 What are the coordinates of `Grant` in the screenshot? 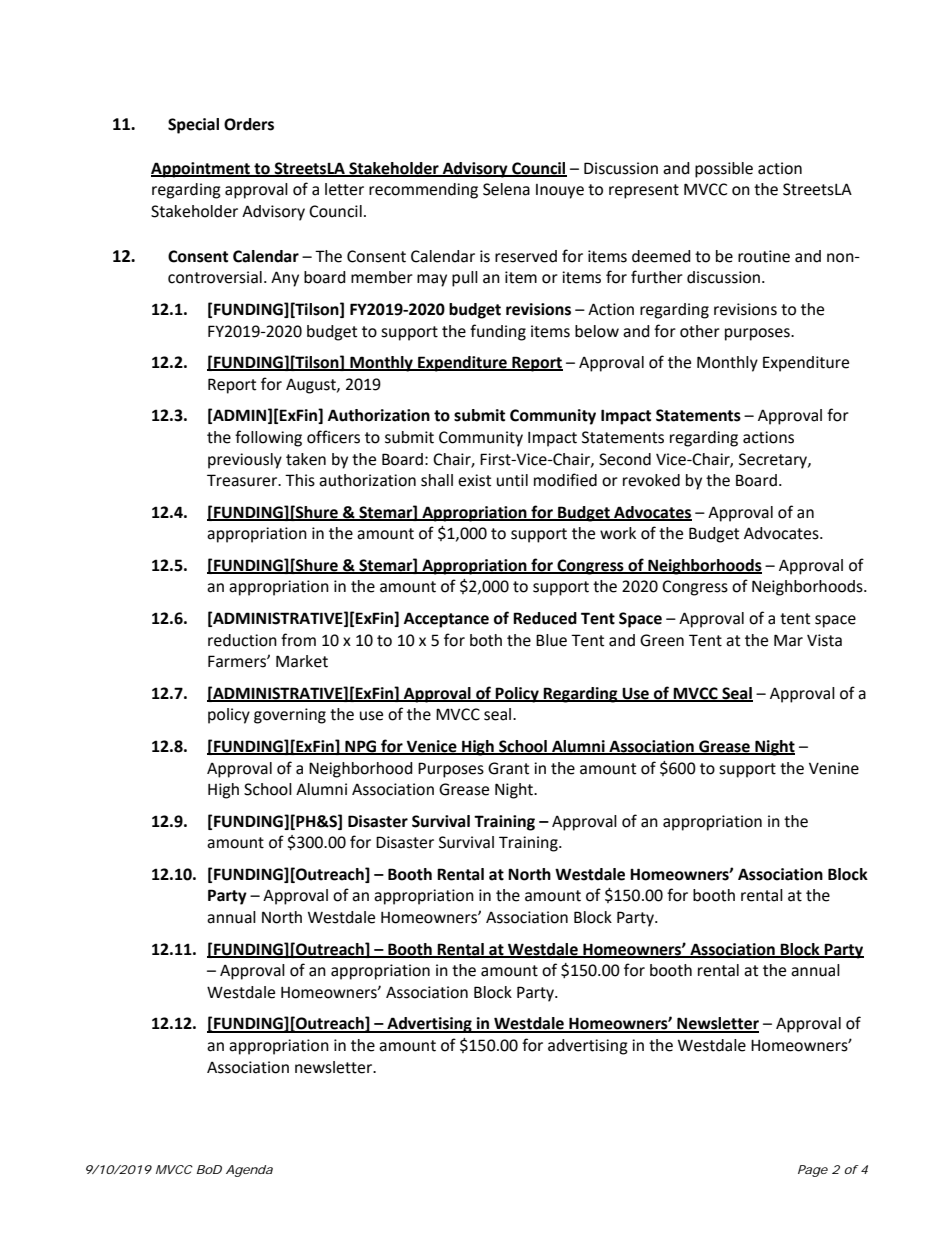 It's located at (508, 768).
